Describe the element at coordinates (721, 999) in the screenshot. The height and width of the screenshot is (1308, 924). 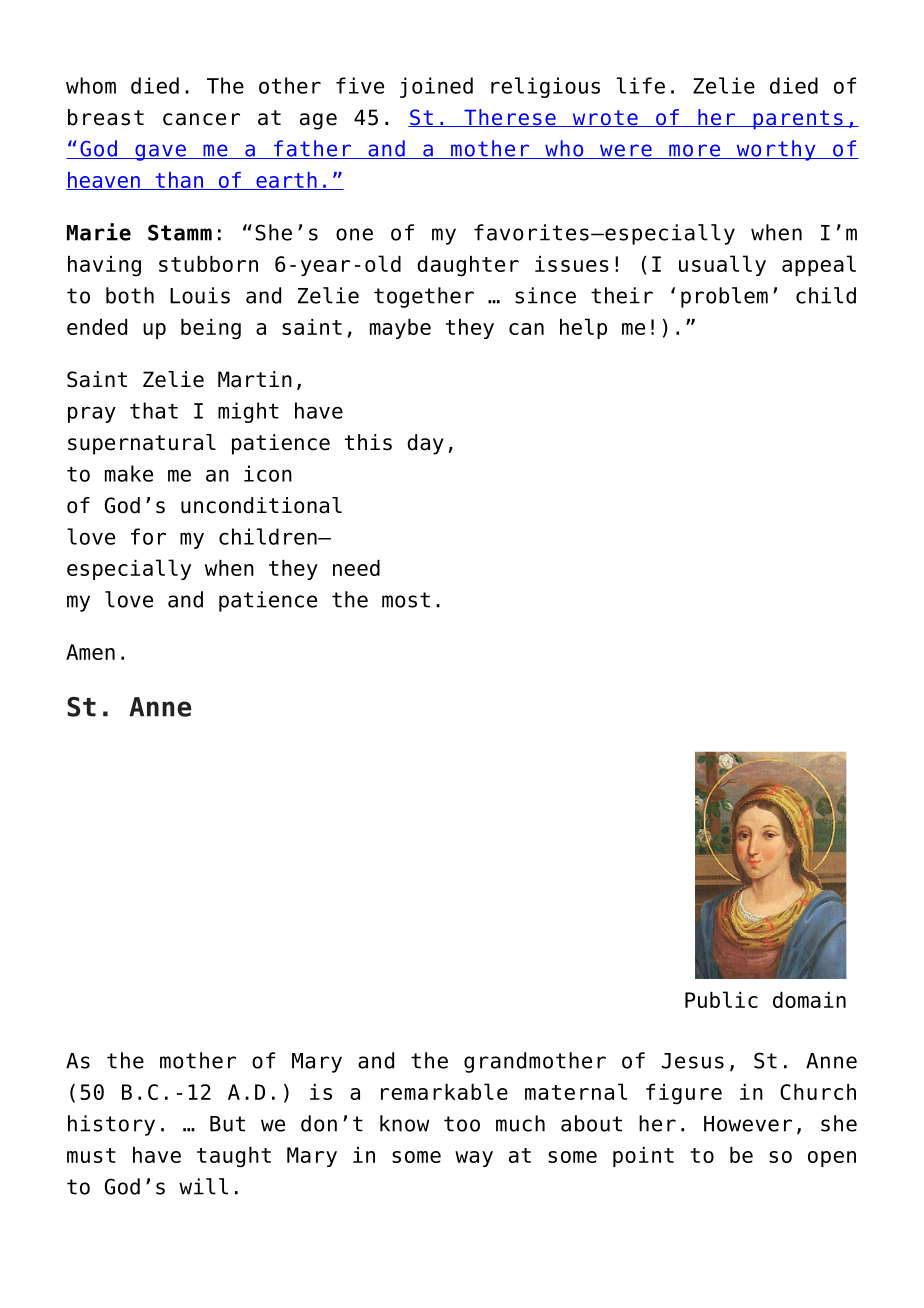
I see `Public` at that location.
